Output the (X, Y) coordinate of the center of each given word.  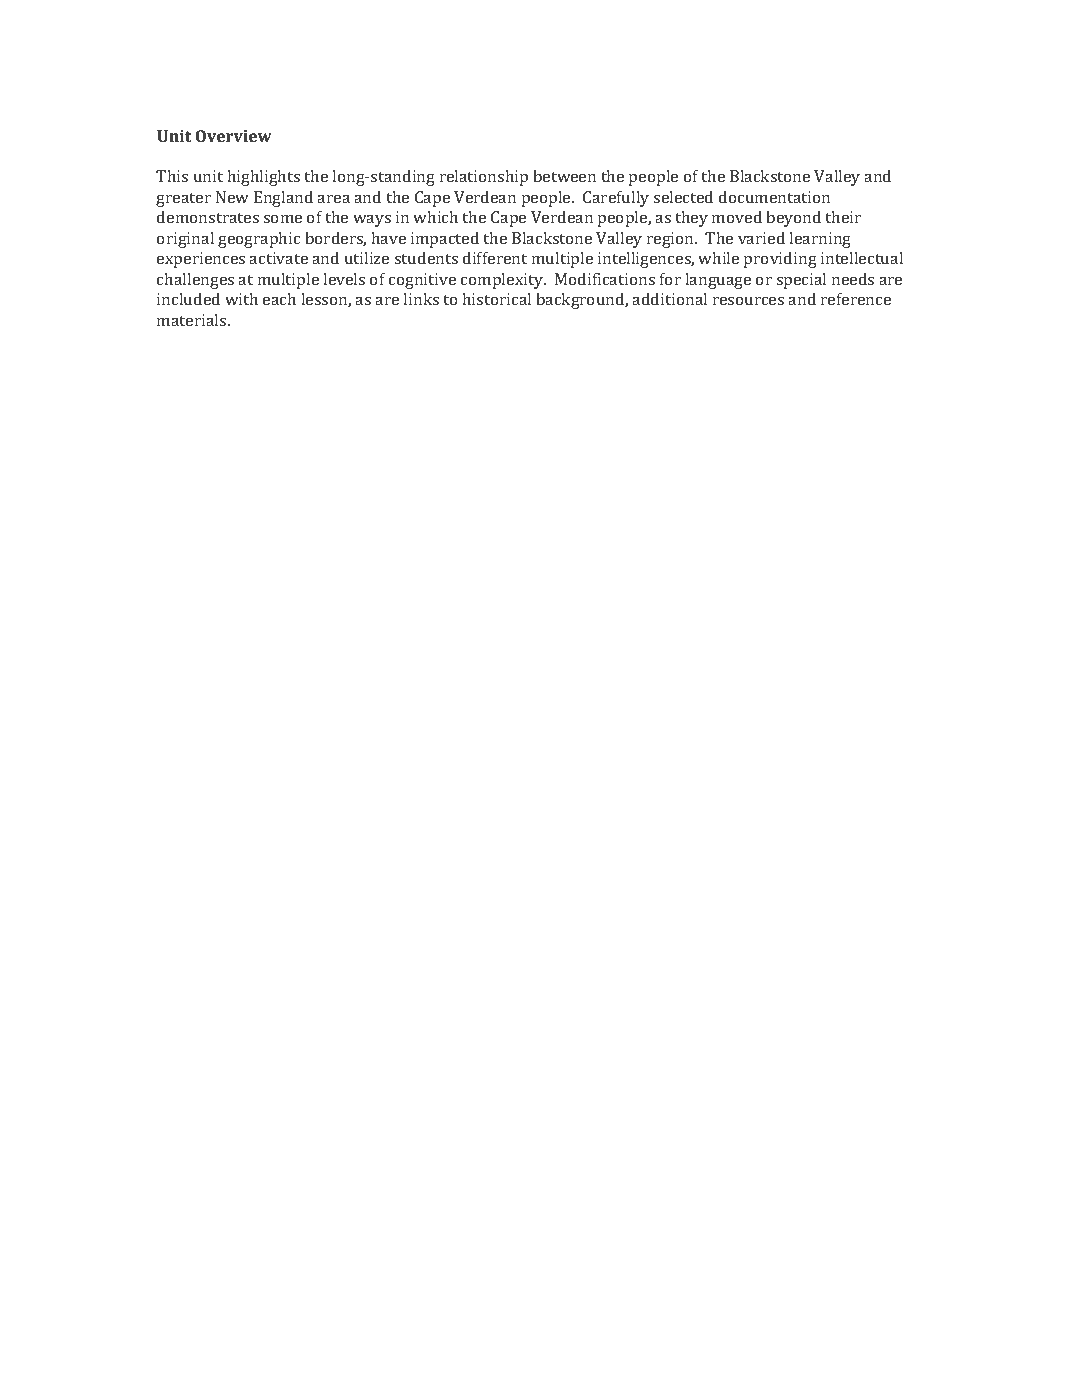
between (564, 175)
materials (193, 319)
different (495, 257)
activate (278, 258)
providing (780, 259)
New (232, 197)
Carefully (616, 198)
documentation (774, 196)
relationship (484, 177)
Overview (233, 136)
